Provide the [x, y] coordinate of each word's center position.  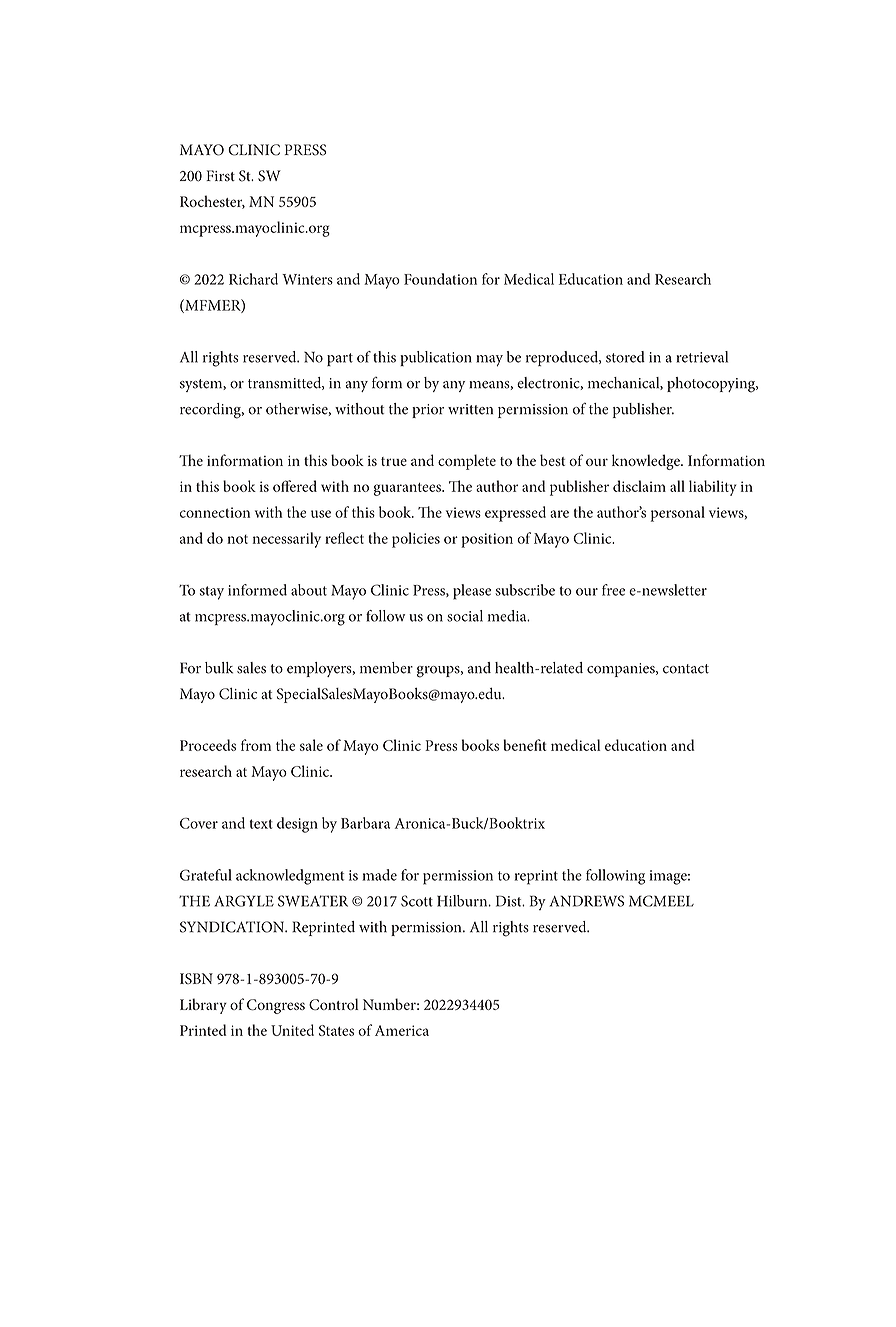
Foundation [440, 279]
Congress [276, 1006]
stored [625, 357]
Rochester [212, 202]
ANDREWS [587, 901]
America [402, 1030]
